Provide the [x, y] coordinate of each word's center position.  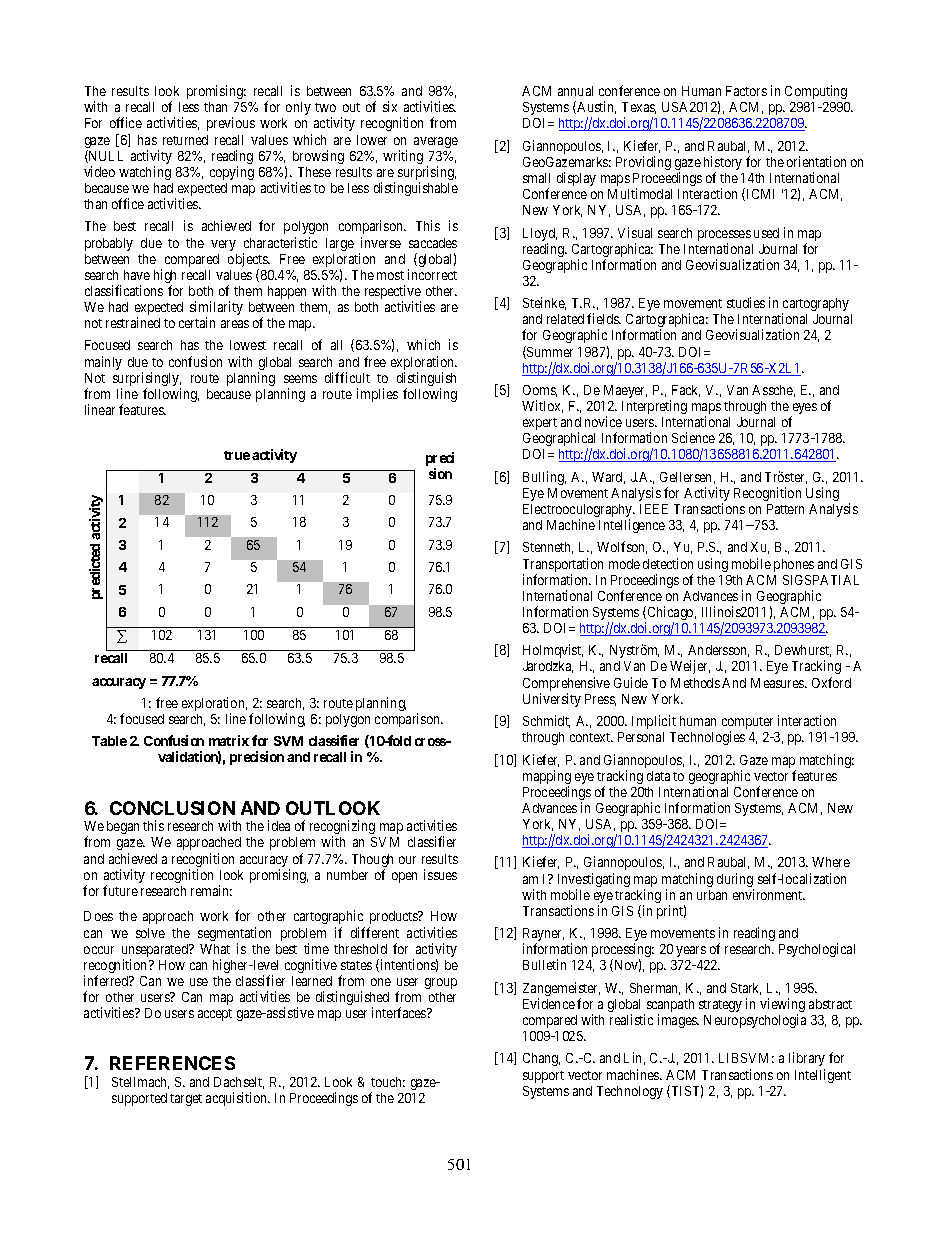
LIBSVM [746, 1058]
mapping [547, 778]
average [436, 142]
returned [185, 140]
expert [540, 424]
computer [747, 724]
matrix [229, 740]
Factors [746, 91]
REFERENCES [172, 1063]
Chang [541, 1059]
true [237, 455]
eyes [804, 410]
